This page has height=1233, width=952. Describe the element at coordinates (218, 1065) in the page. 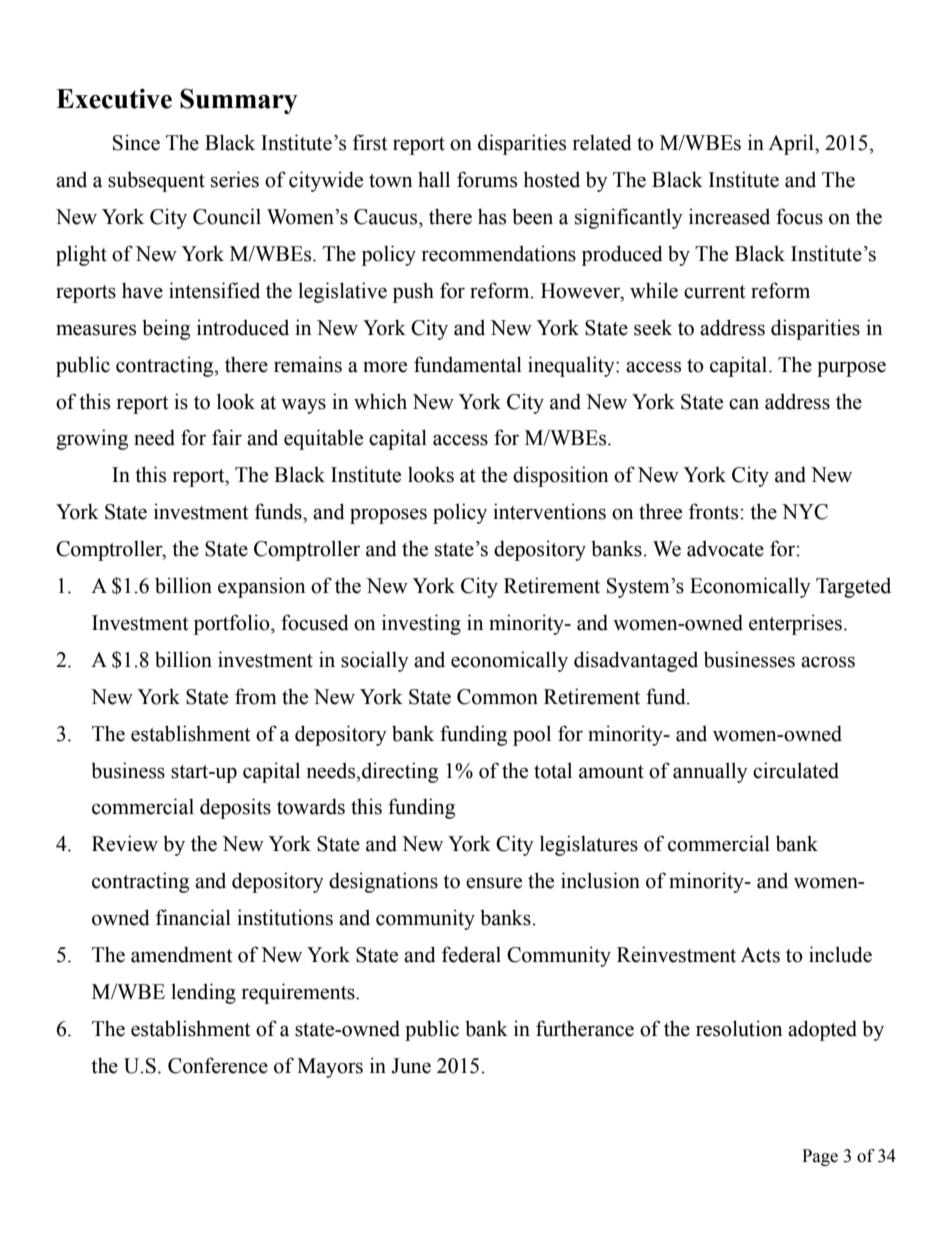

I see `Conference` at that location.
